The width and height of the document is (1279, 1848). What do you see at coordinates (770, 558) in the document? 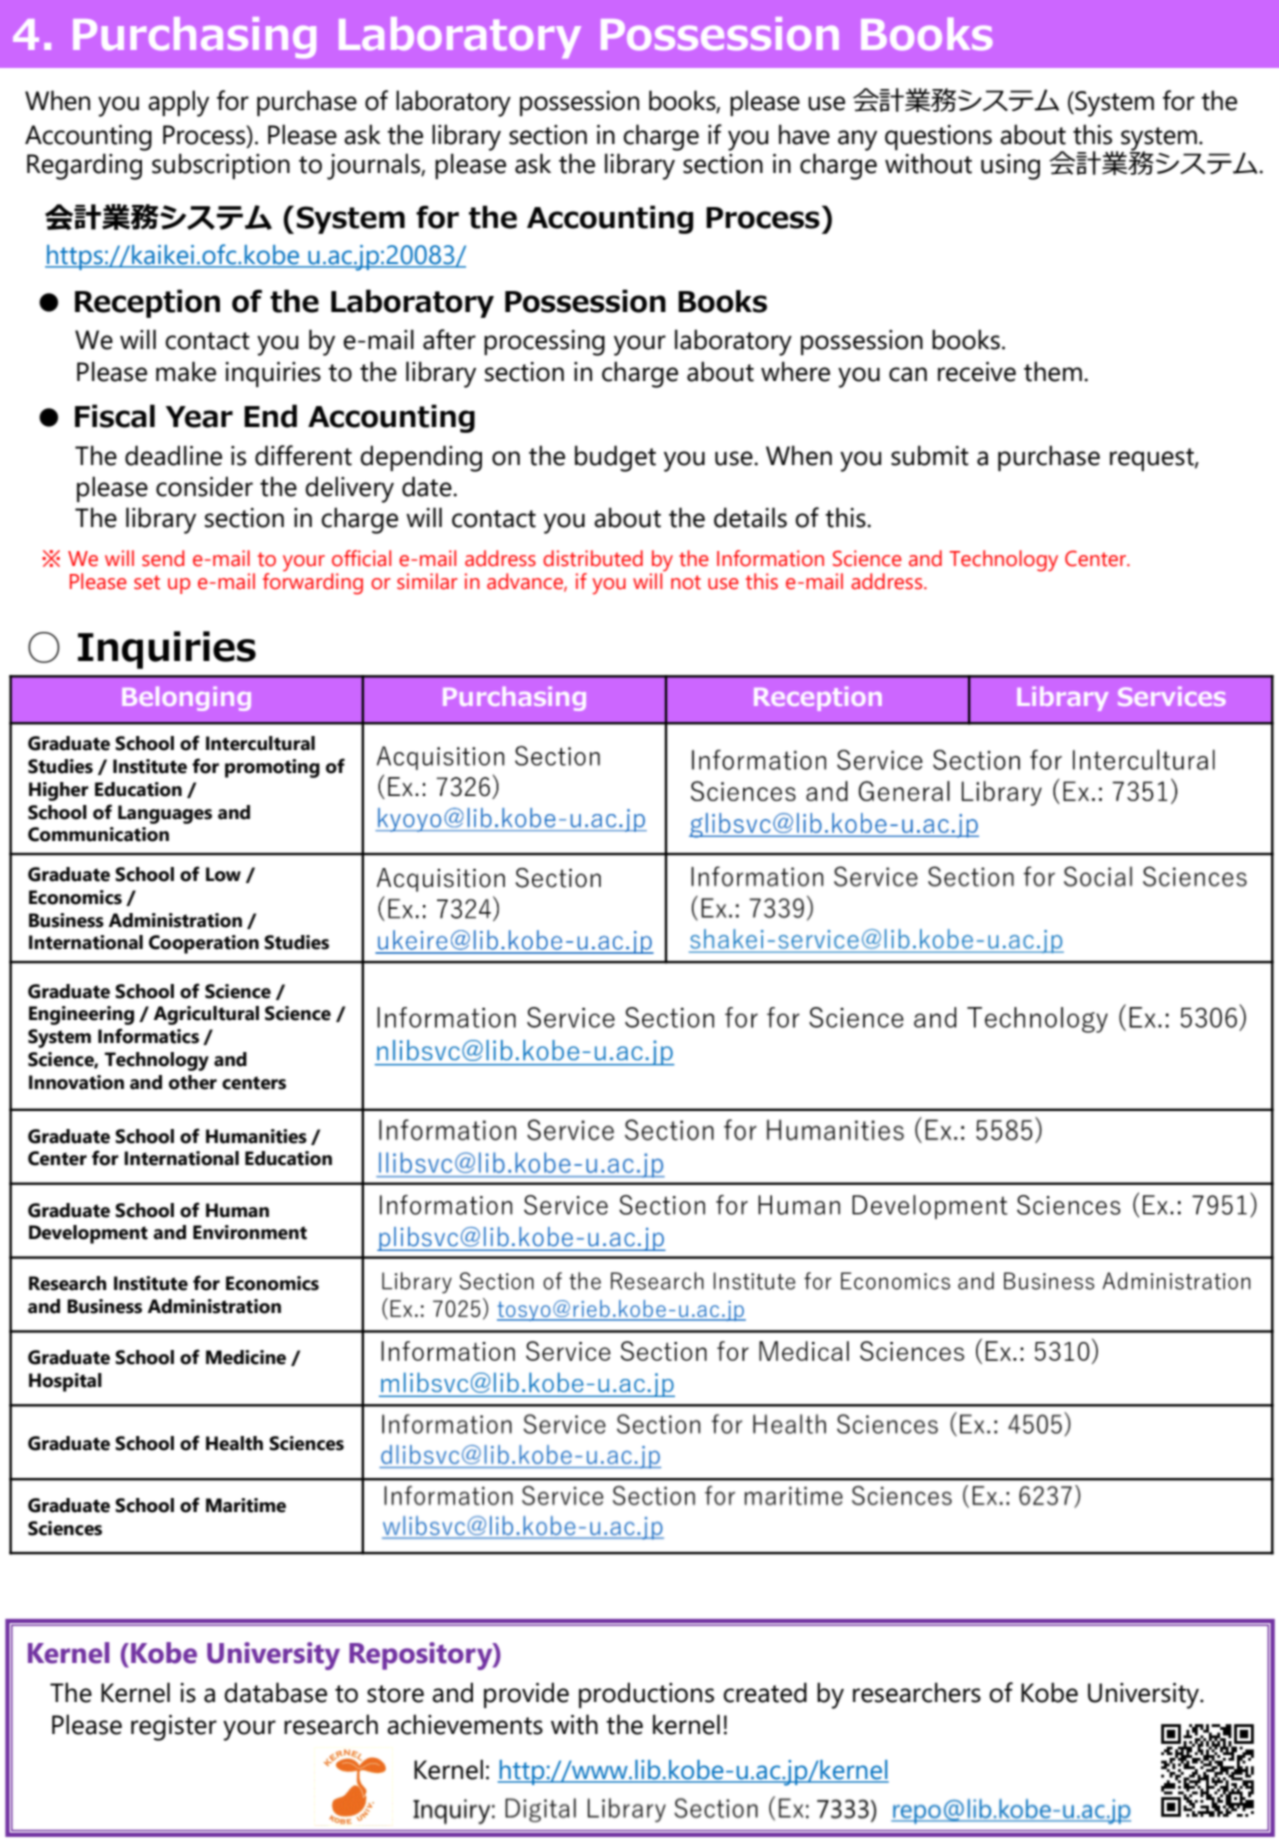
I see `Information` at bounding box center [770, 558].
